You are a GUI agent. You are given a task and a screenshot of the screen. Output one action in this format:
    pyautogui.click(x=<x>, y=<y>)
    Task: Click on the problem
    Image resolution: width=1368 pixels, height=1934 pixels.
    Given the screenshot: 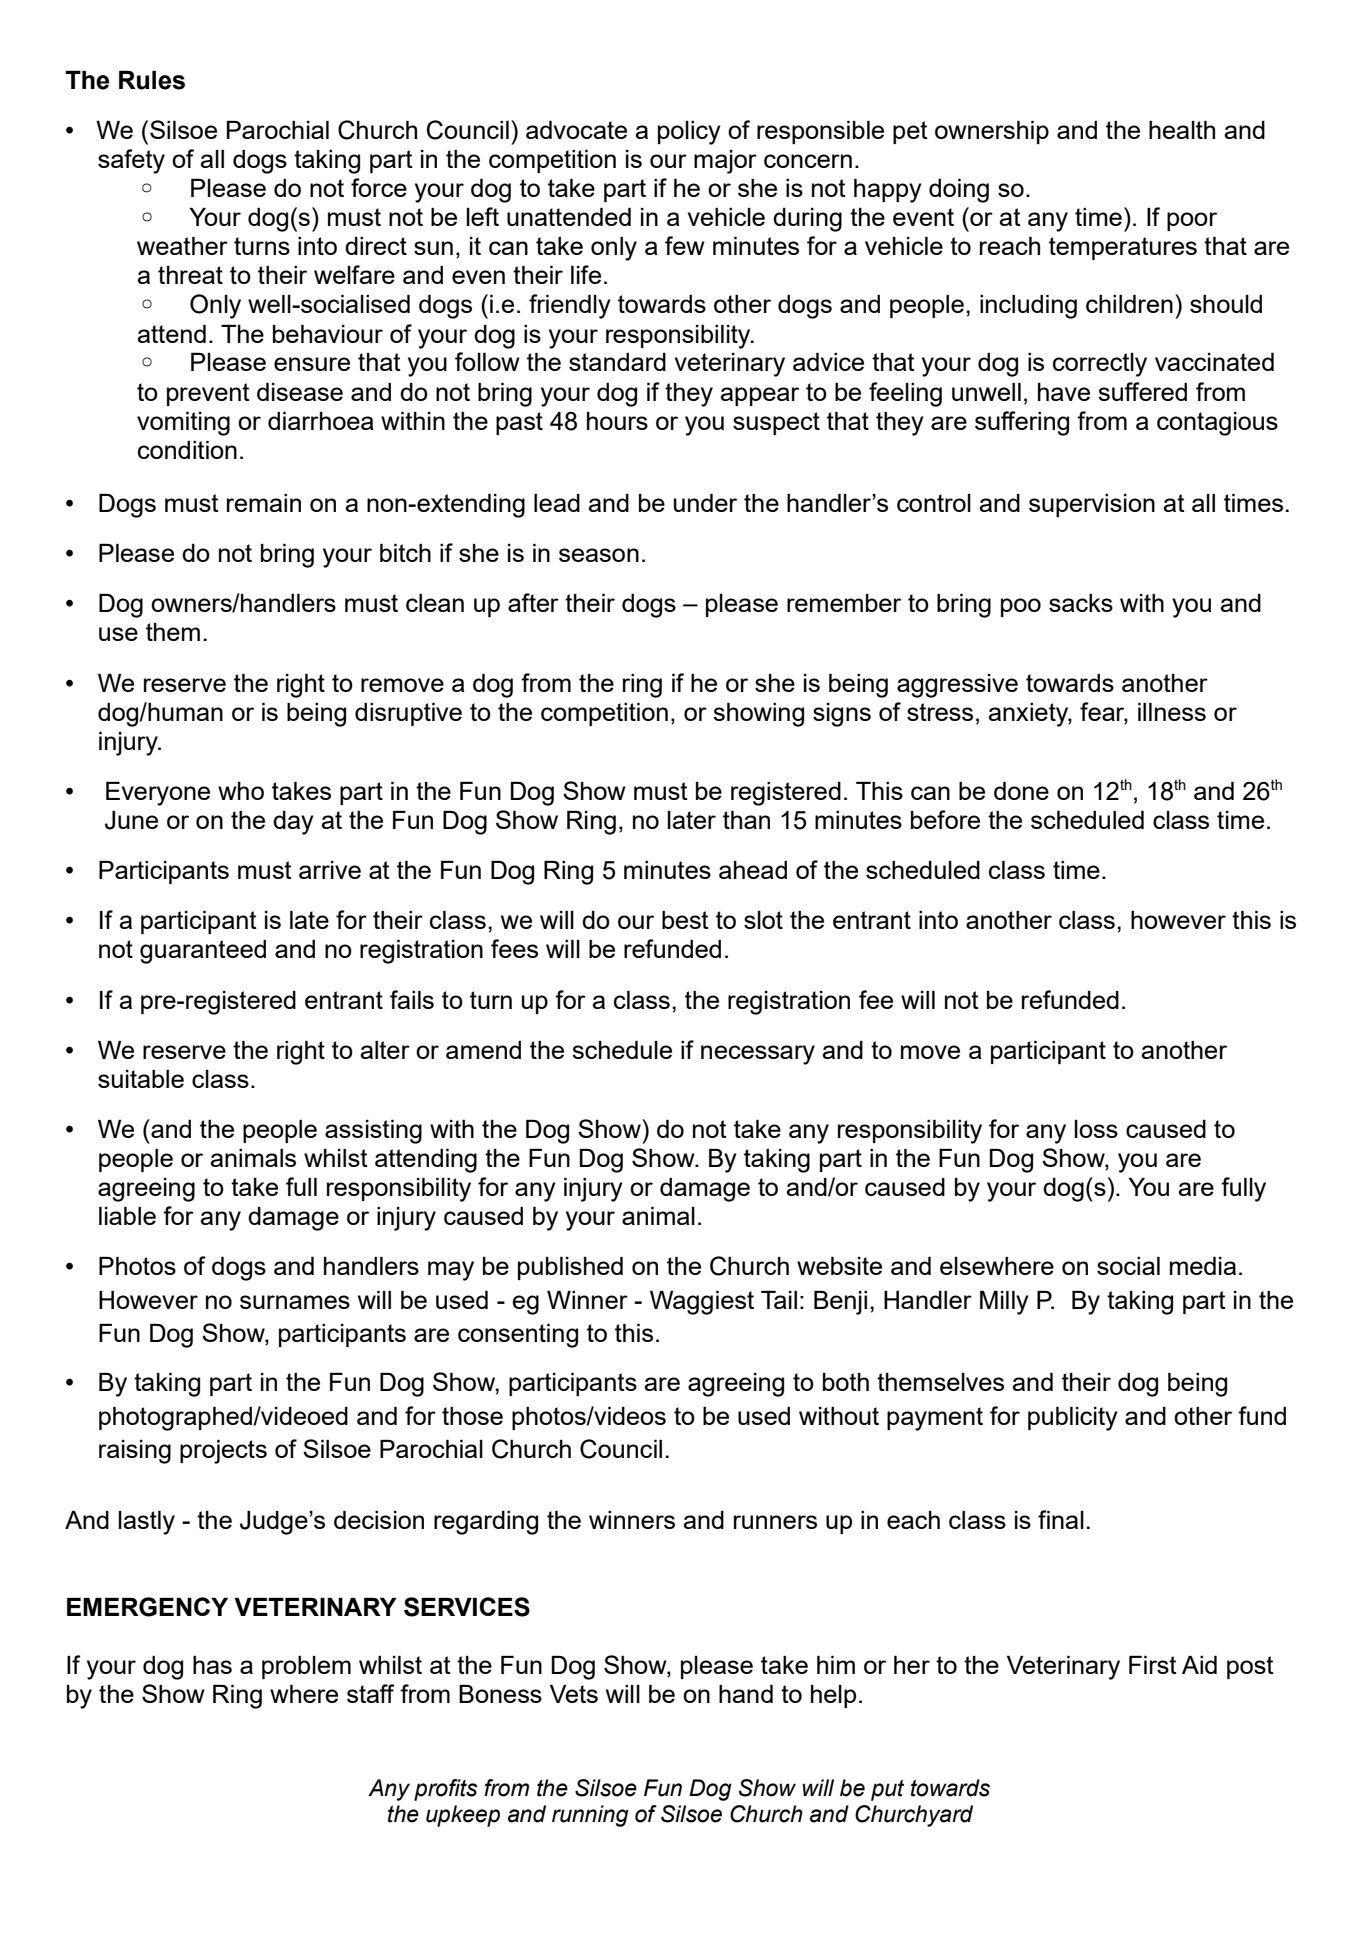 What is the action you would take?
    pyautogui.click(x=306, y=1667)
